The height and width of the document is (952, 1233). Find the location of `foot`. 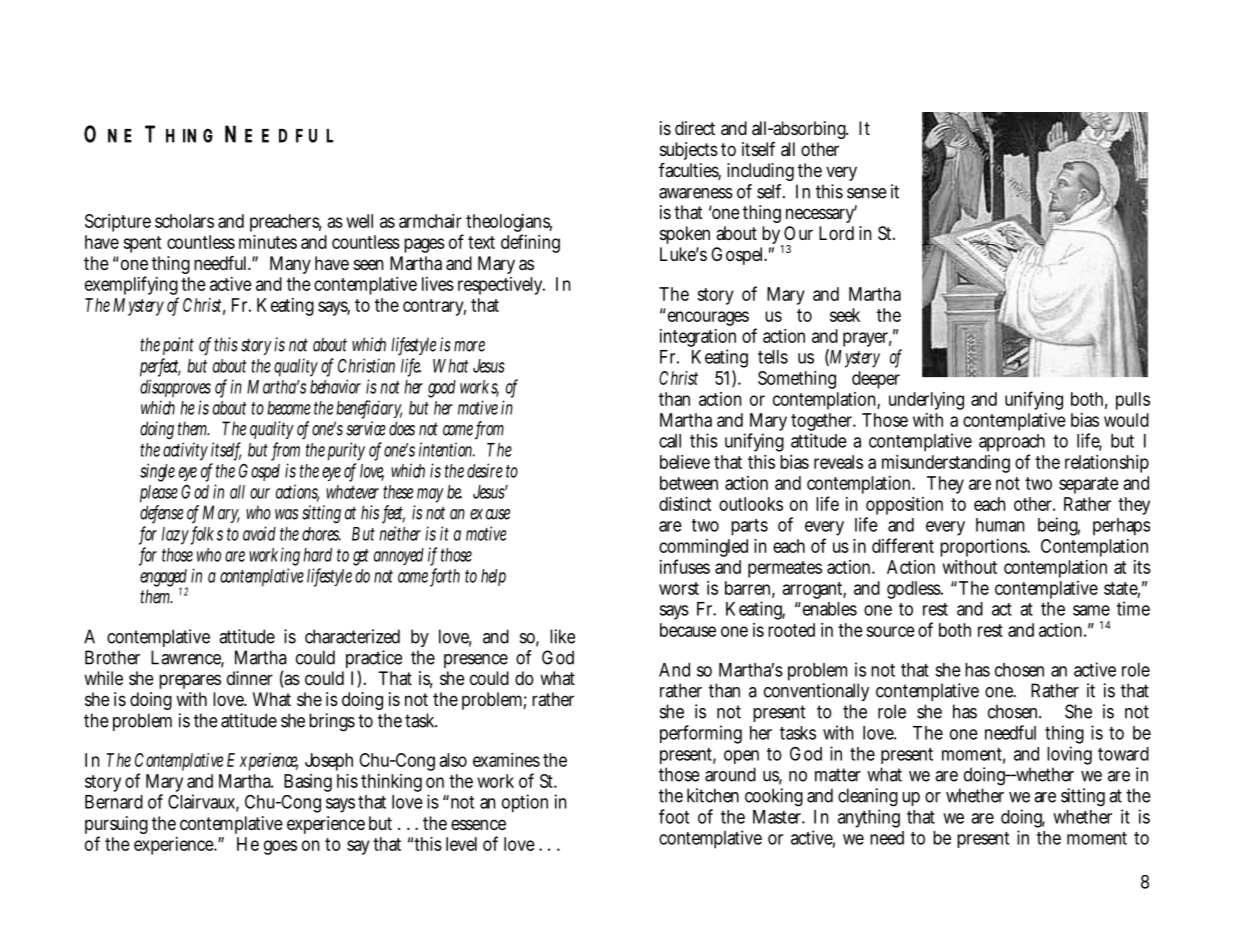

foot is located at coordinates (674, 816).
